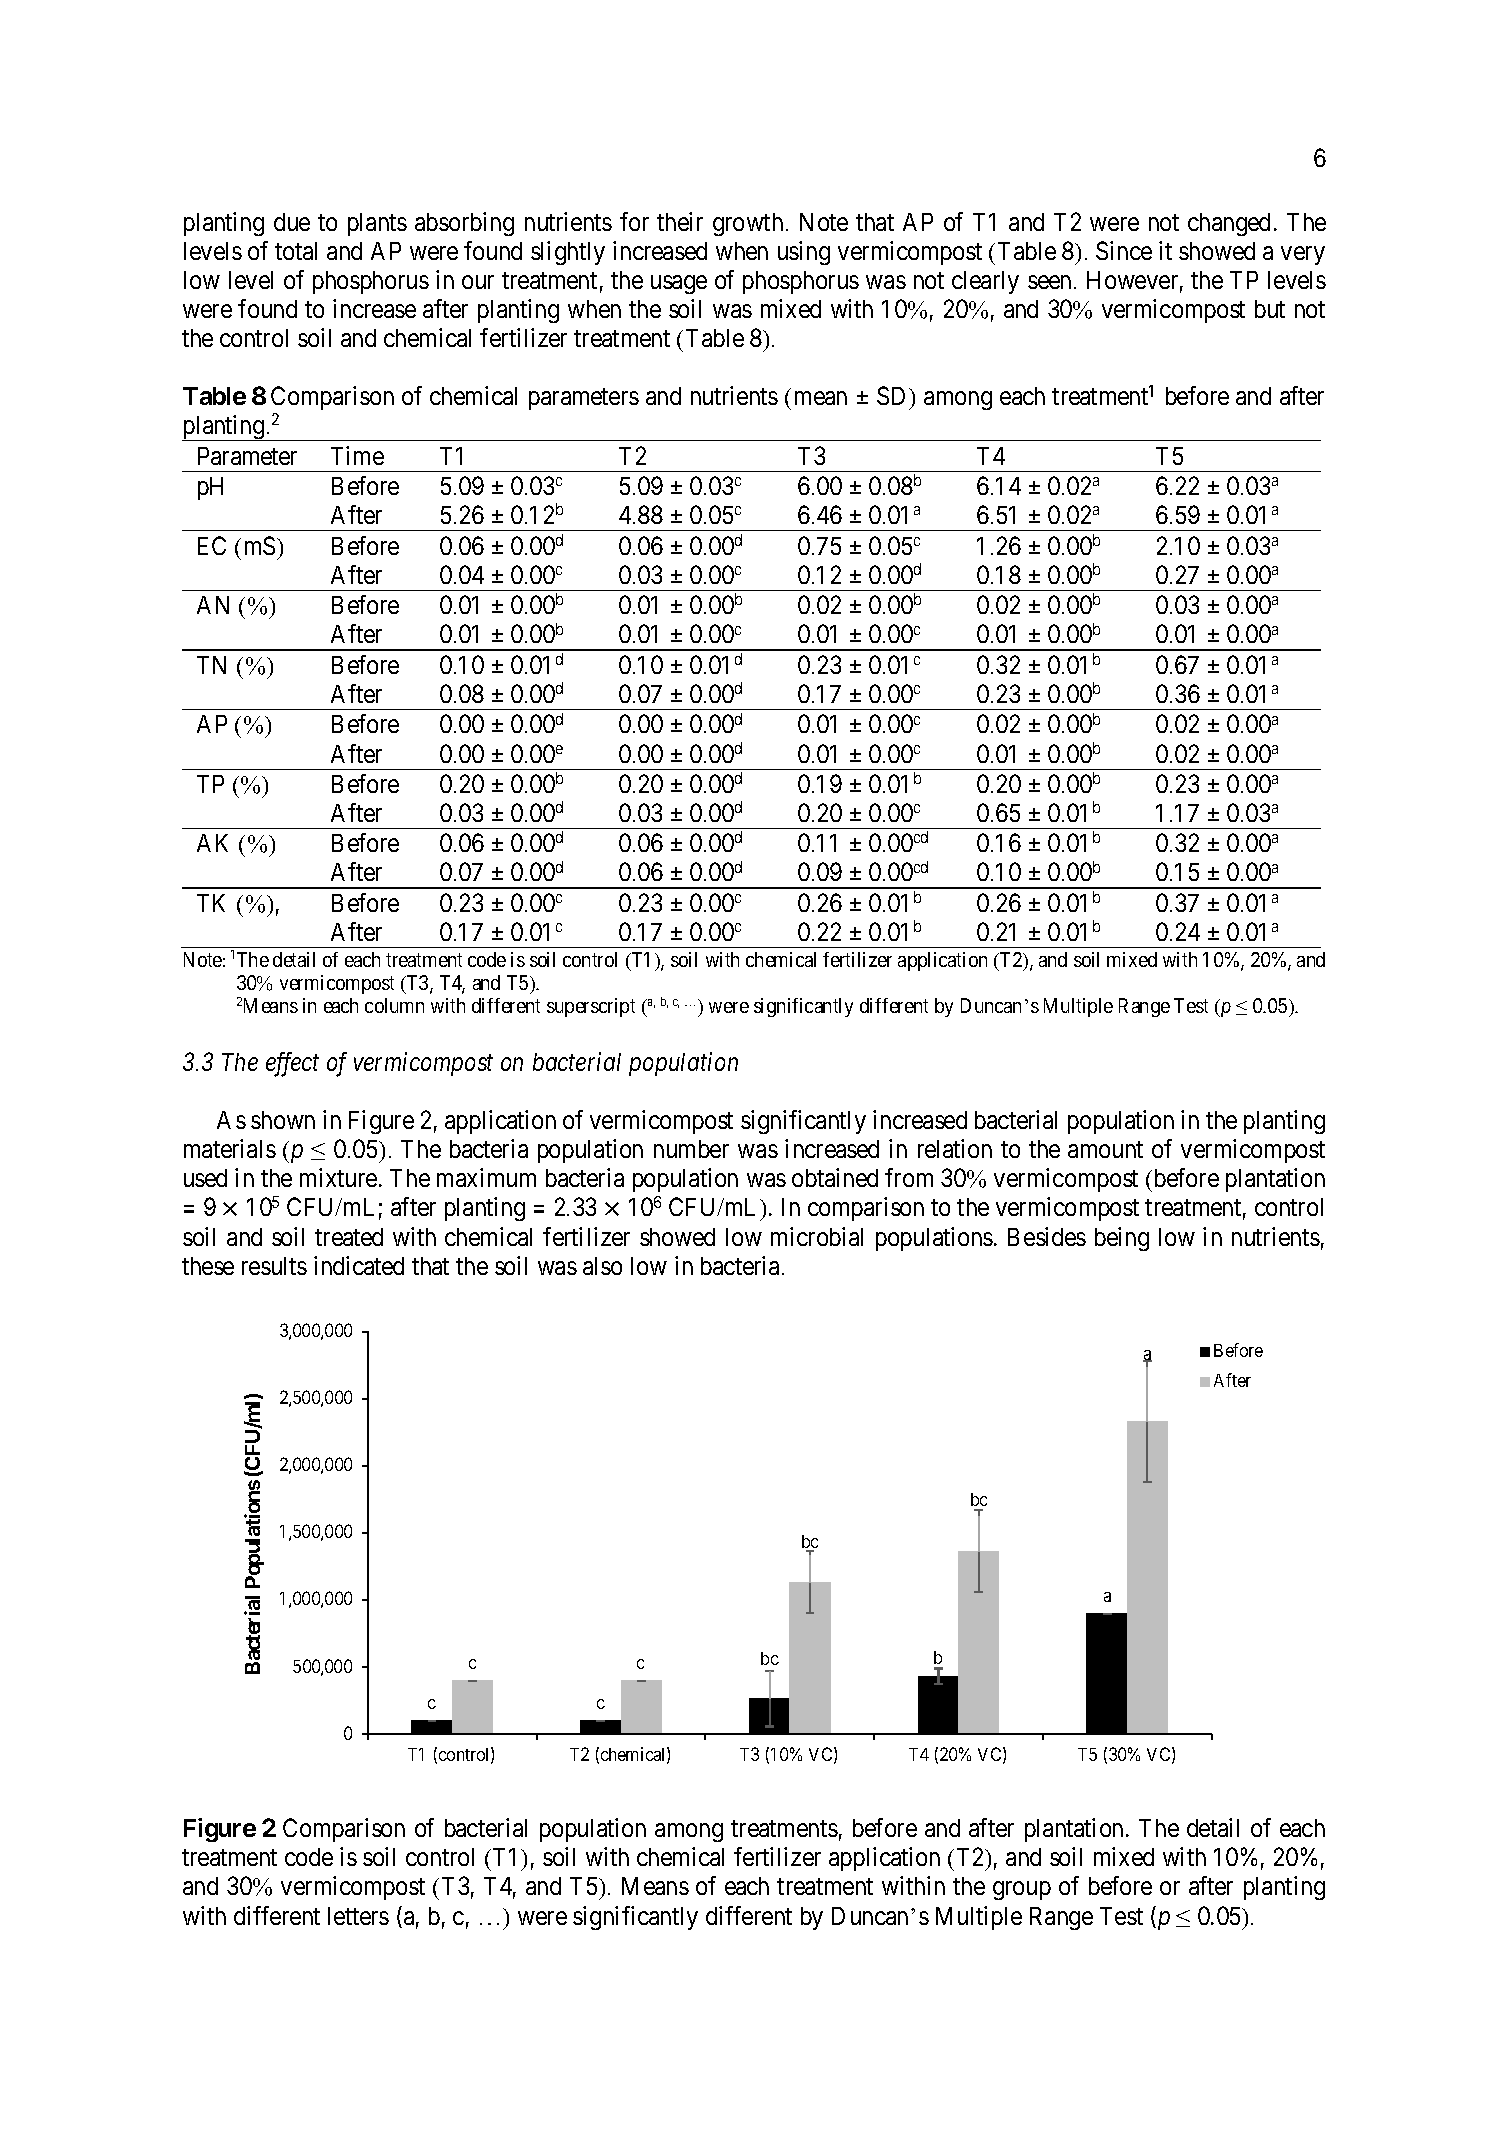 This screenshot has height=2133, width=1508. Describe the element at coordinates (292, 1064) in the screenshot. I see `effect` at that location.
